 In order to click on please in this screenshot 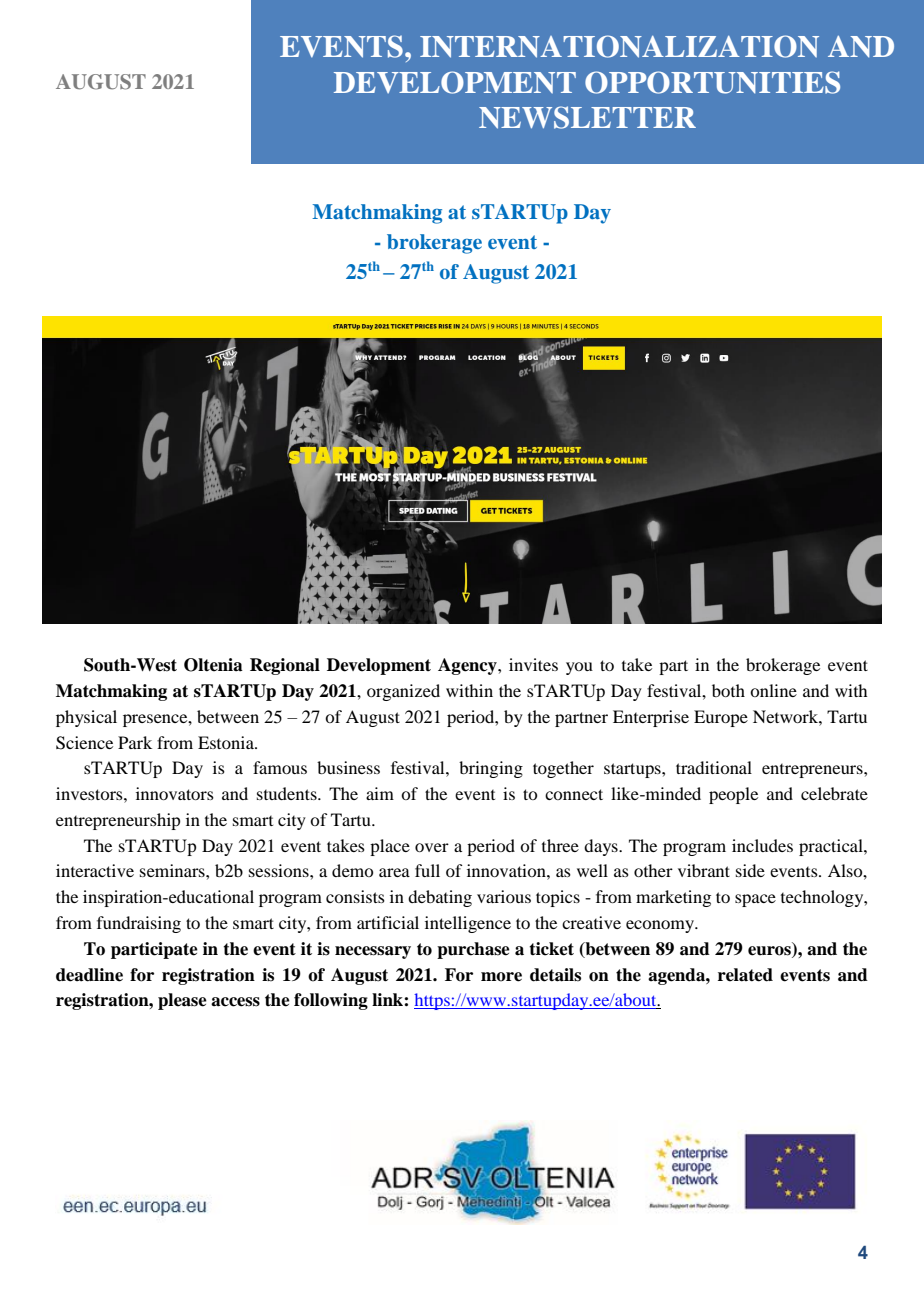, I will do `click(182, 1001)`.
